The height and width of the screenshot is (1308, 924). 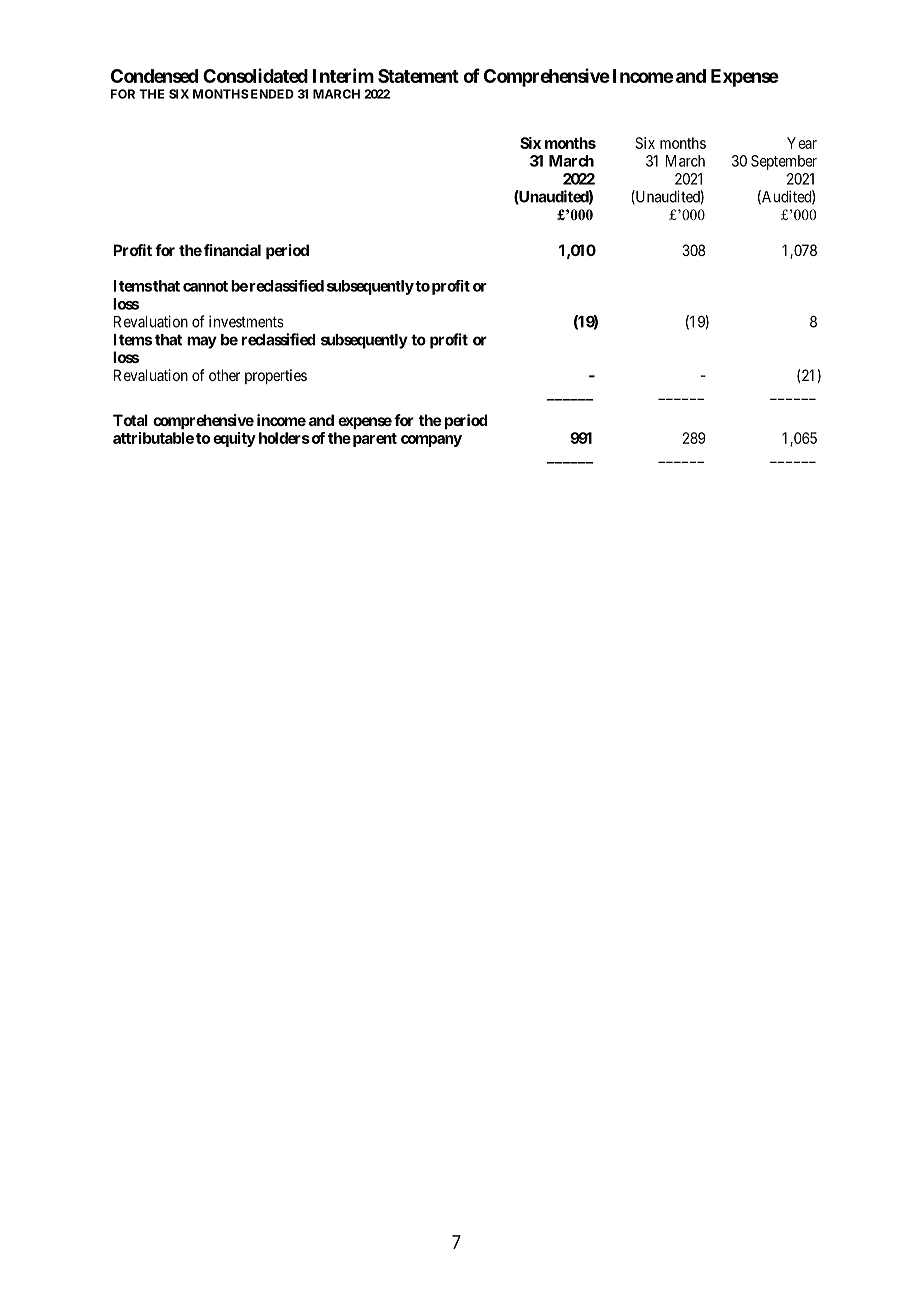 I want to click on Statement, so click(x=418, y=76).
